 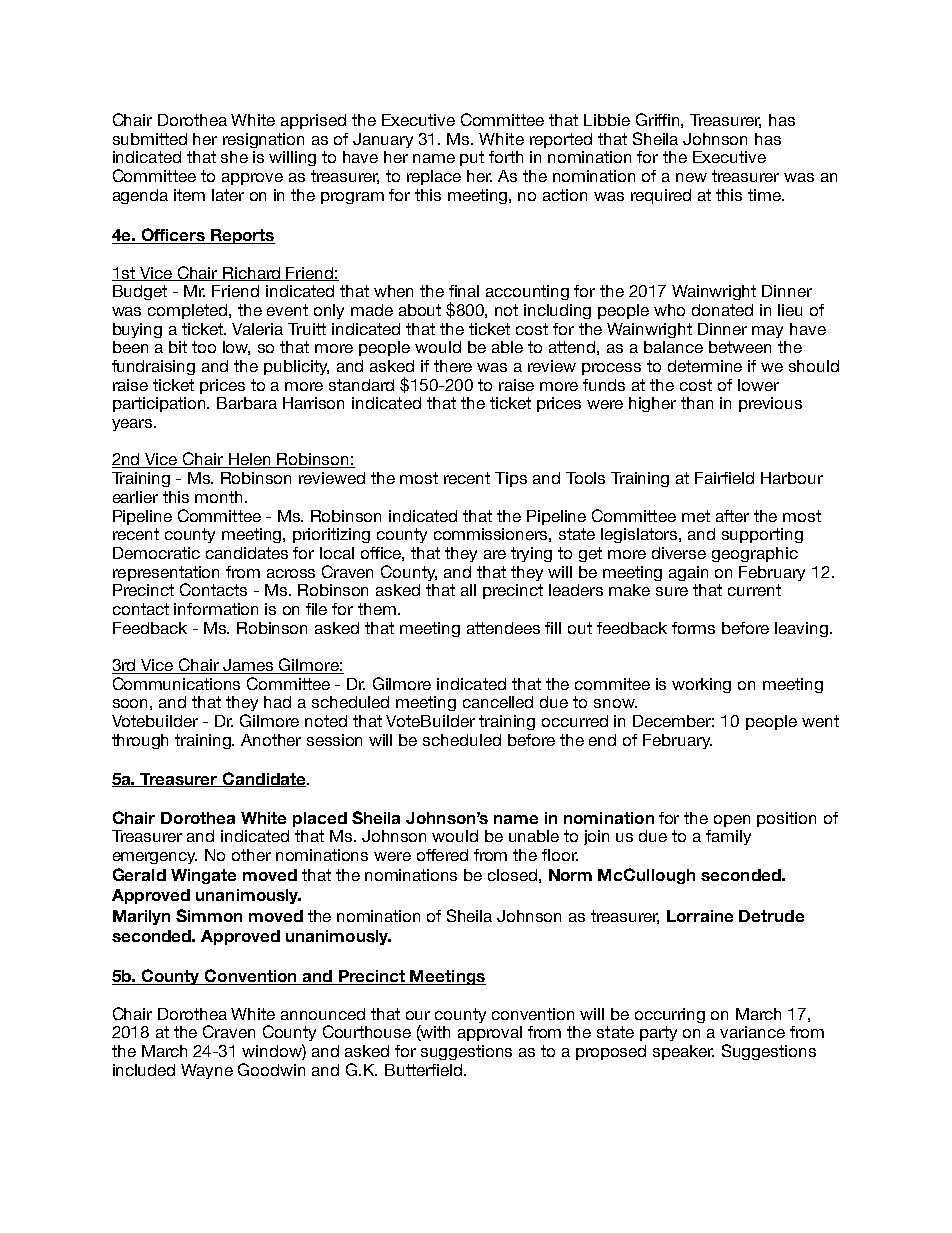 I want to click on cancelled, so click(x=498, y=702).
